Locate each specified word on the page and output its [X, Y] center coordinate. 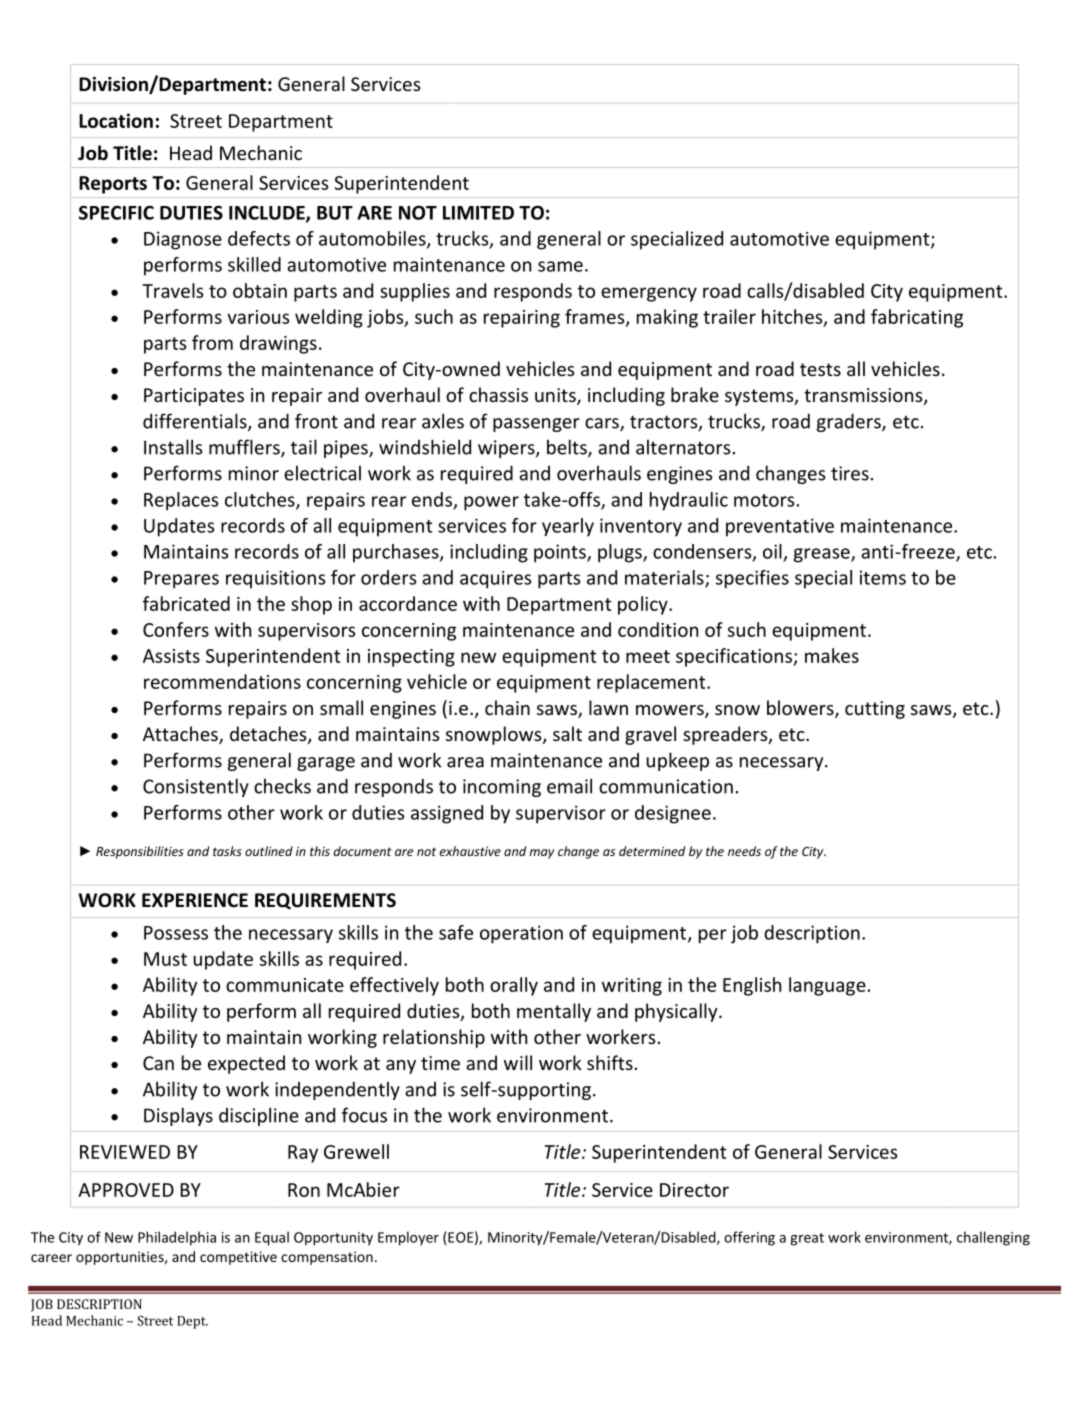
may [541, 854]
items [883, 577]
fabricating [917, 318]
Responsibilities [140, 852]
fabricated [186, 603]
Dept [192, 1322]
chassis [498, 394]
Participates [194, 397]
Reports [113, 185]
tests [820, 369]
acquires [495, 580]
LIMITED [478, 213]
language [827, 986]
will [518, 1062]
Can [158, 1063]
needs [744, 851]
